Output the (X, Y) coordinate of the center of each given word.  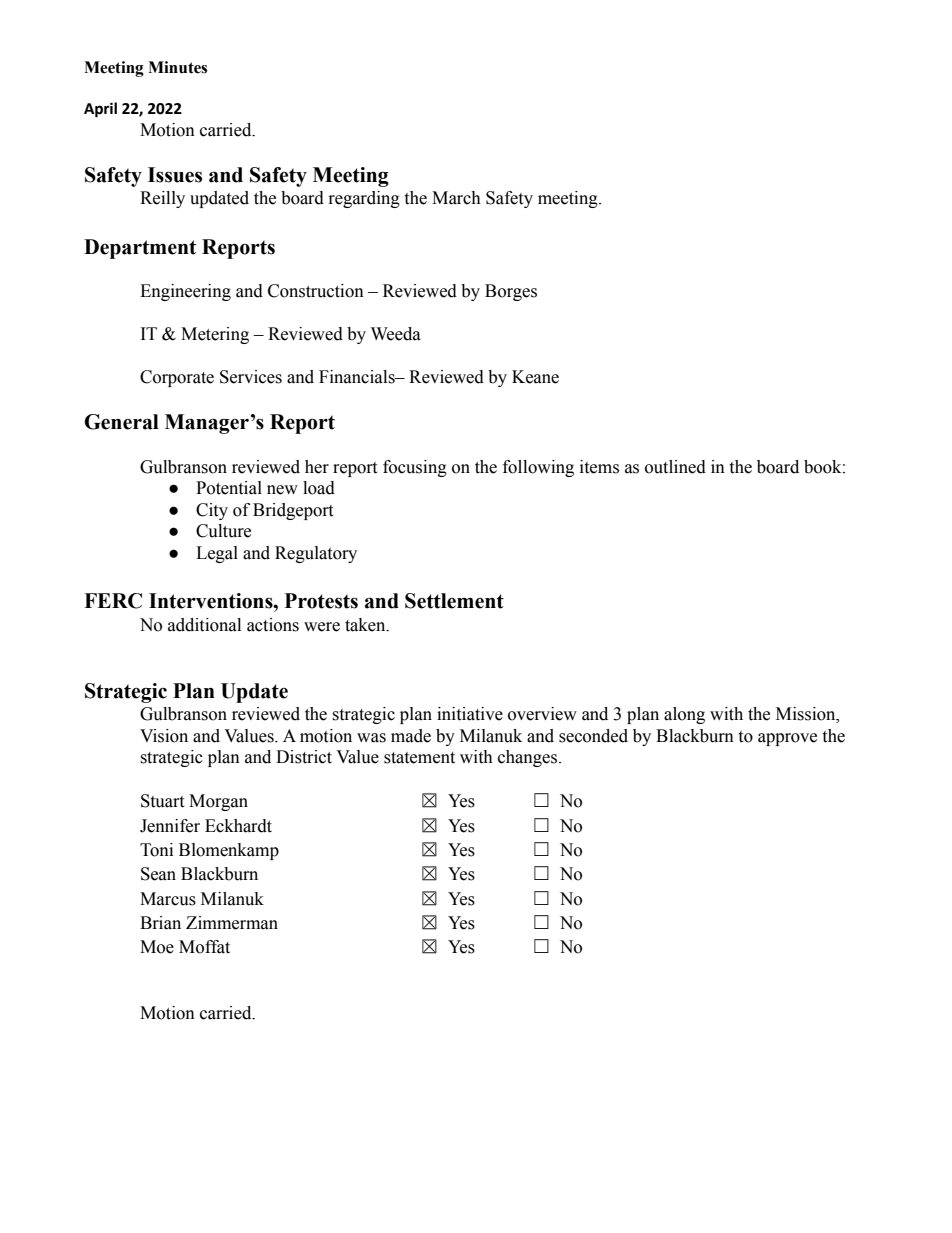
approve (787, 739)
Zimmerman (232, 923)
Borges (511, 292)
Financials (358, 377)
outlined (675, 467)
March (456, 198)
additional (204, 625)
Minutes (177, 67)
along (684, 715)
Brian (160, 923)
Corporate (177, 378)
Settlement (454, 601)
